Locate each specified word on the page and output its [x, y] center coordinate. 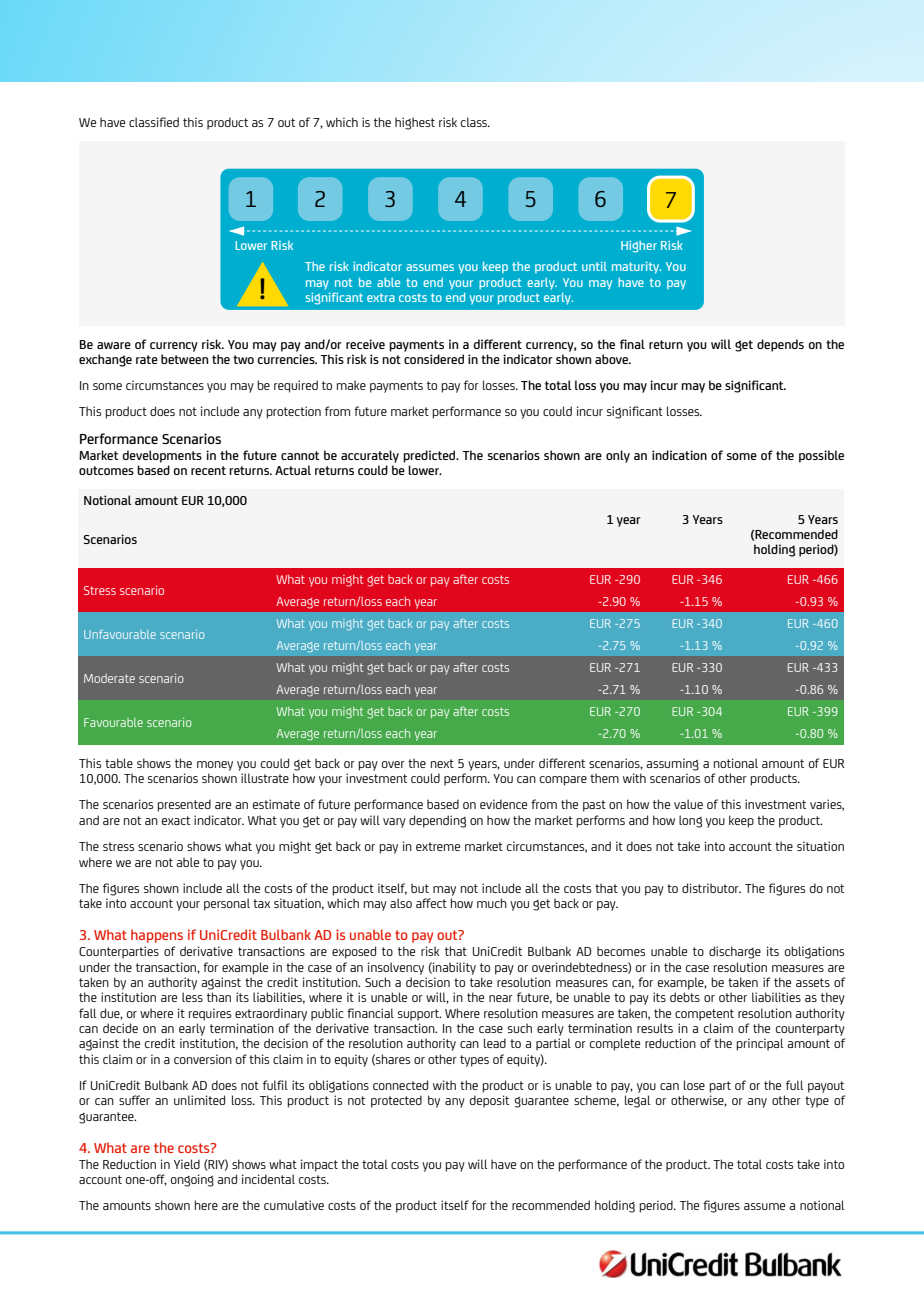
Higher [639, 247]
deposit [489, 1101]
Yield [187, 1164]
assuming [672, 764]
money [215, 766]
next [442, 763]
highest [415, 123]
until [594, 266]
